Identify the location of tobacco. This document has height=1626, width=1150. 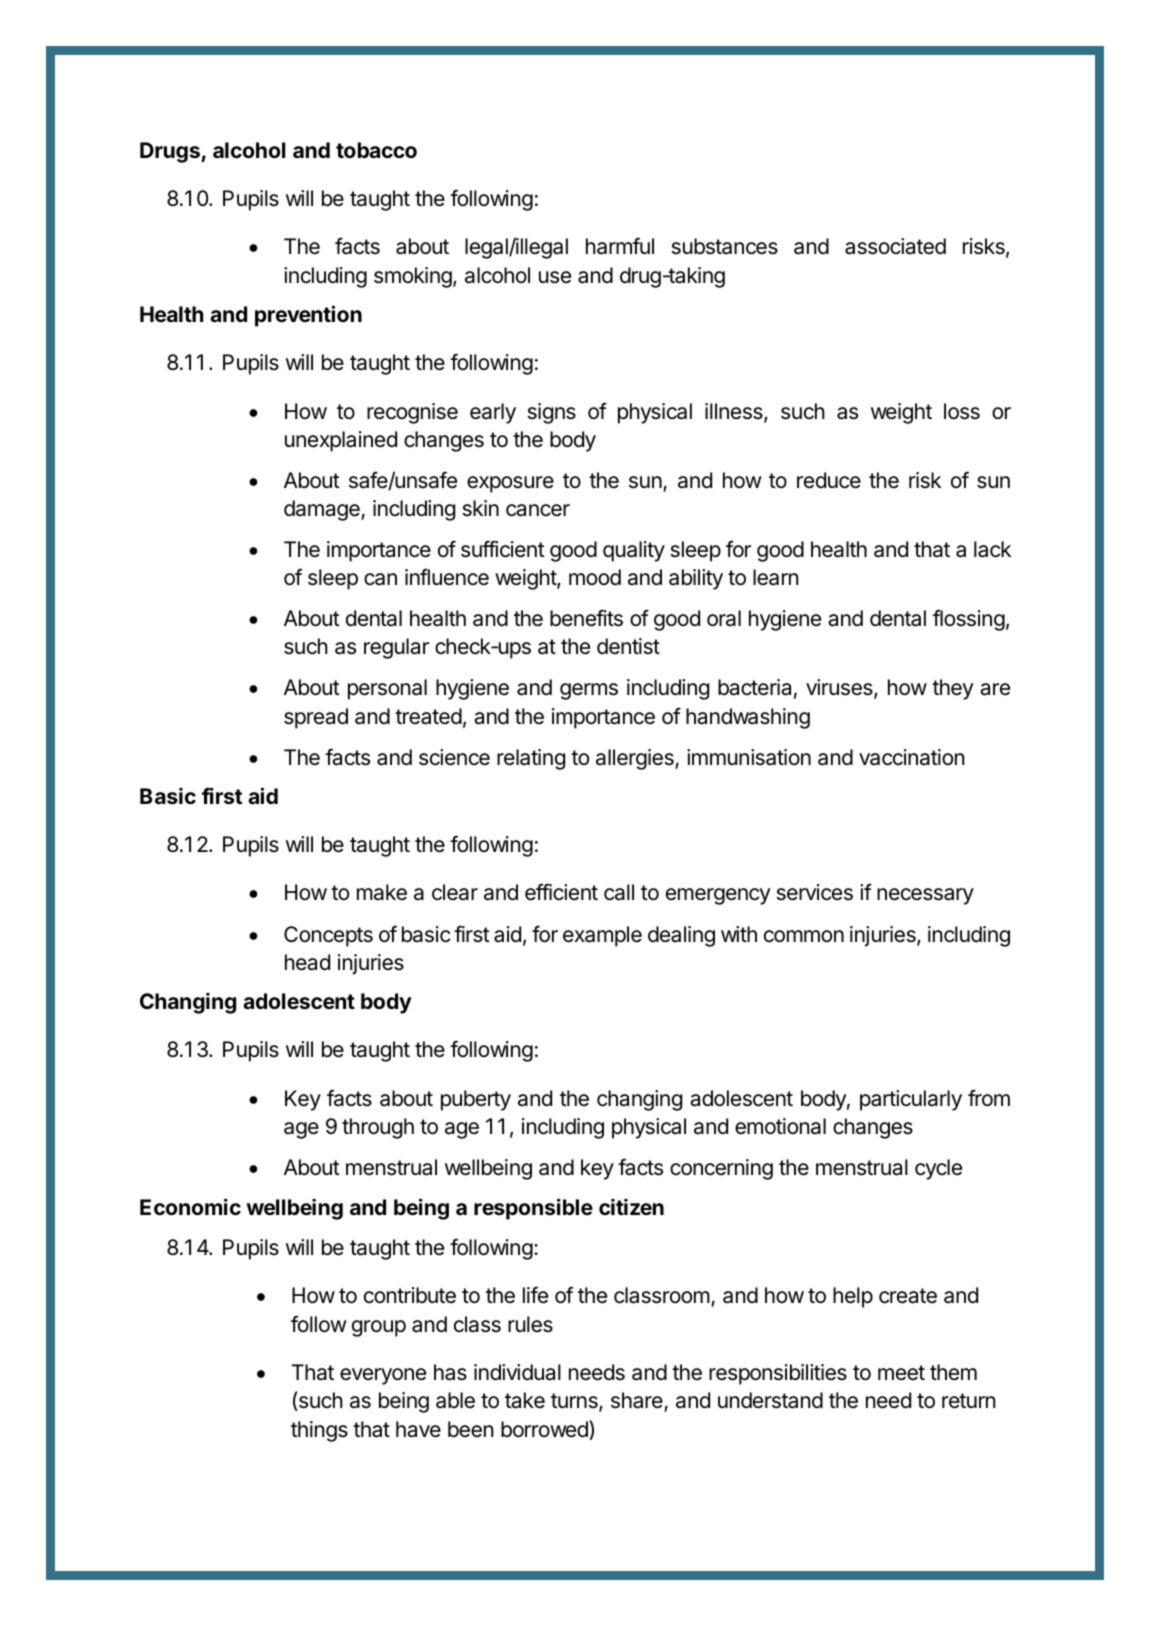
(376, 150).
